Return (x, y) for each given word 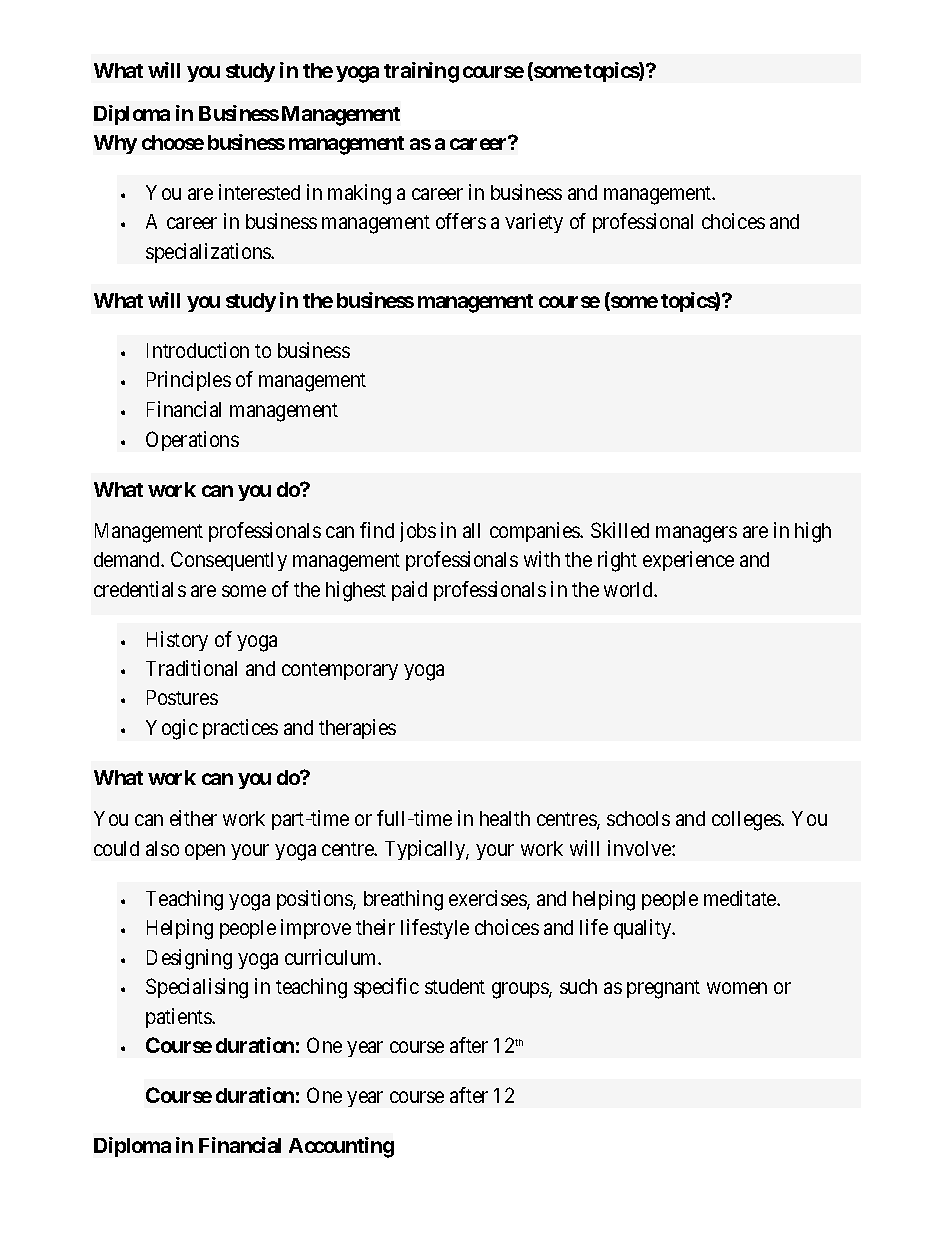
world (630, 589)
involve (640, 848)
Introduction (198, 350)
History (177, 641)
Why (115, 144)
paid (409, 591)
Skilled (620, 530)
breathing (403, 900)
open (205, 852)
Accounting (341, 1147)
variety (534, 223)
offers (461, 221)
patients (179, 1018)
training (421, 72)
